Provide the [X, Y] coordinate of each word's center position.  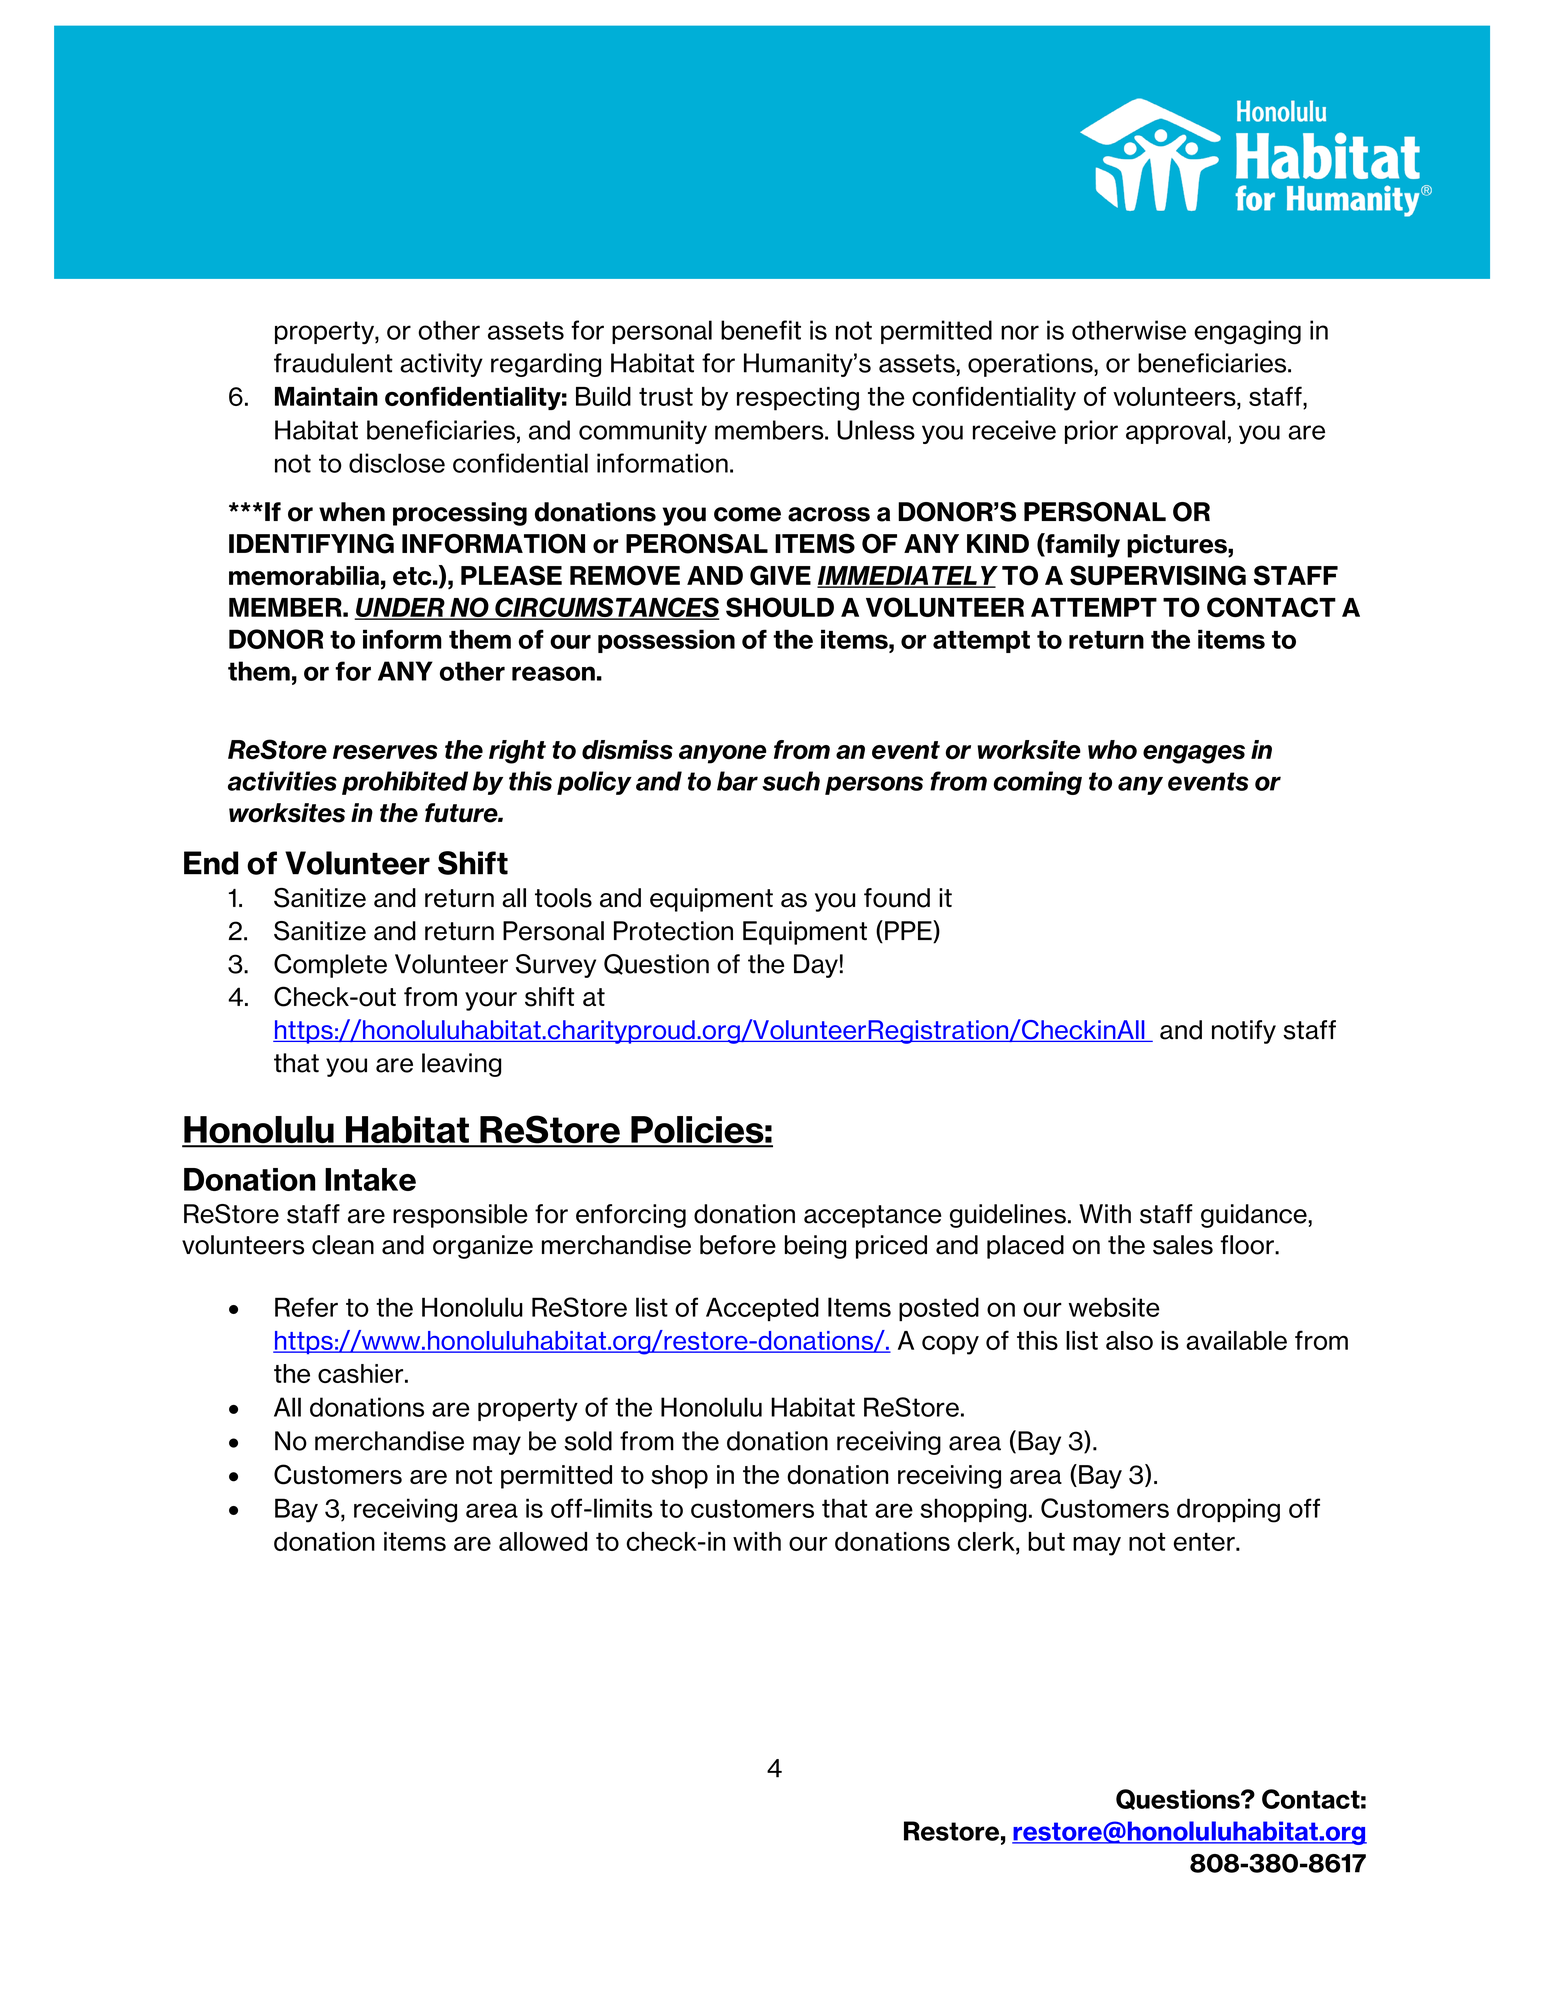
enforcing [631, 1216]
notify [1244, 1032]
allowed [543, 1541]
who [1112, 750]
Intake [370, 1179]
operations [1031, 365]
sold [588, 1441]
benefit [761, 330]
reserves [385, 752]
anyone [723, 754]
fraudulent [333, 363]
